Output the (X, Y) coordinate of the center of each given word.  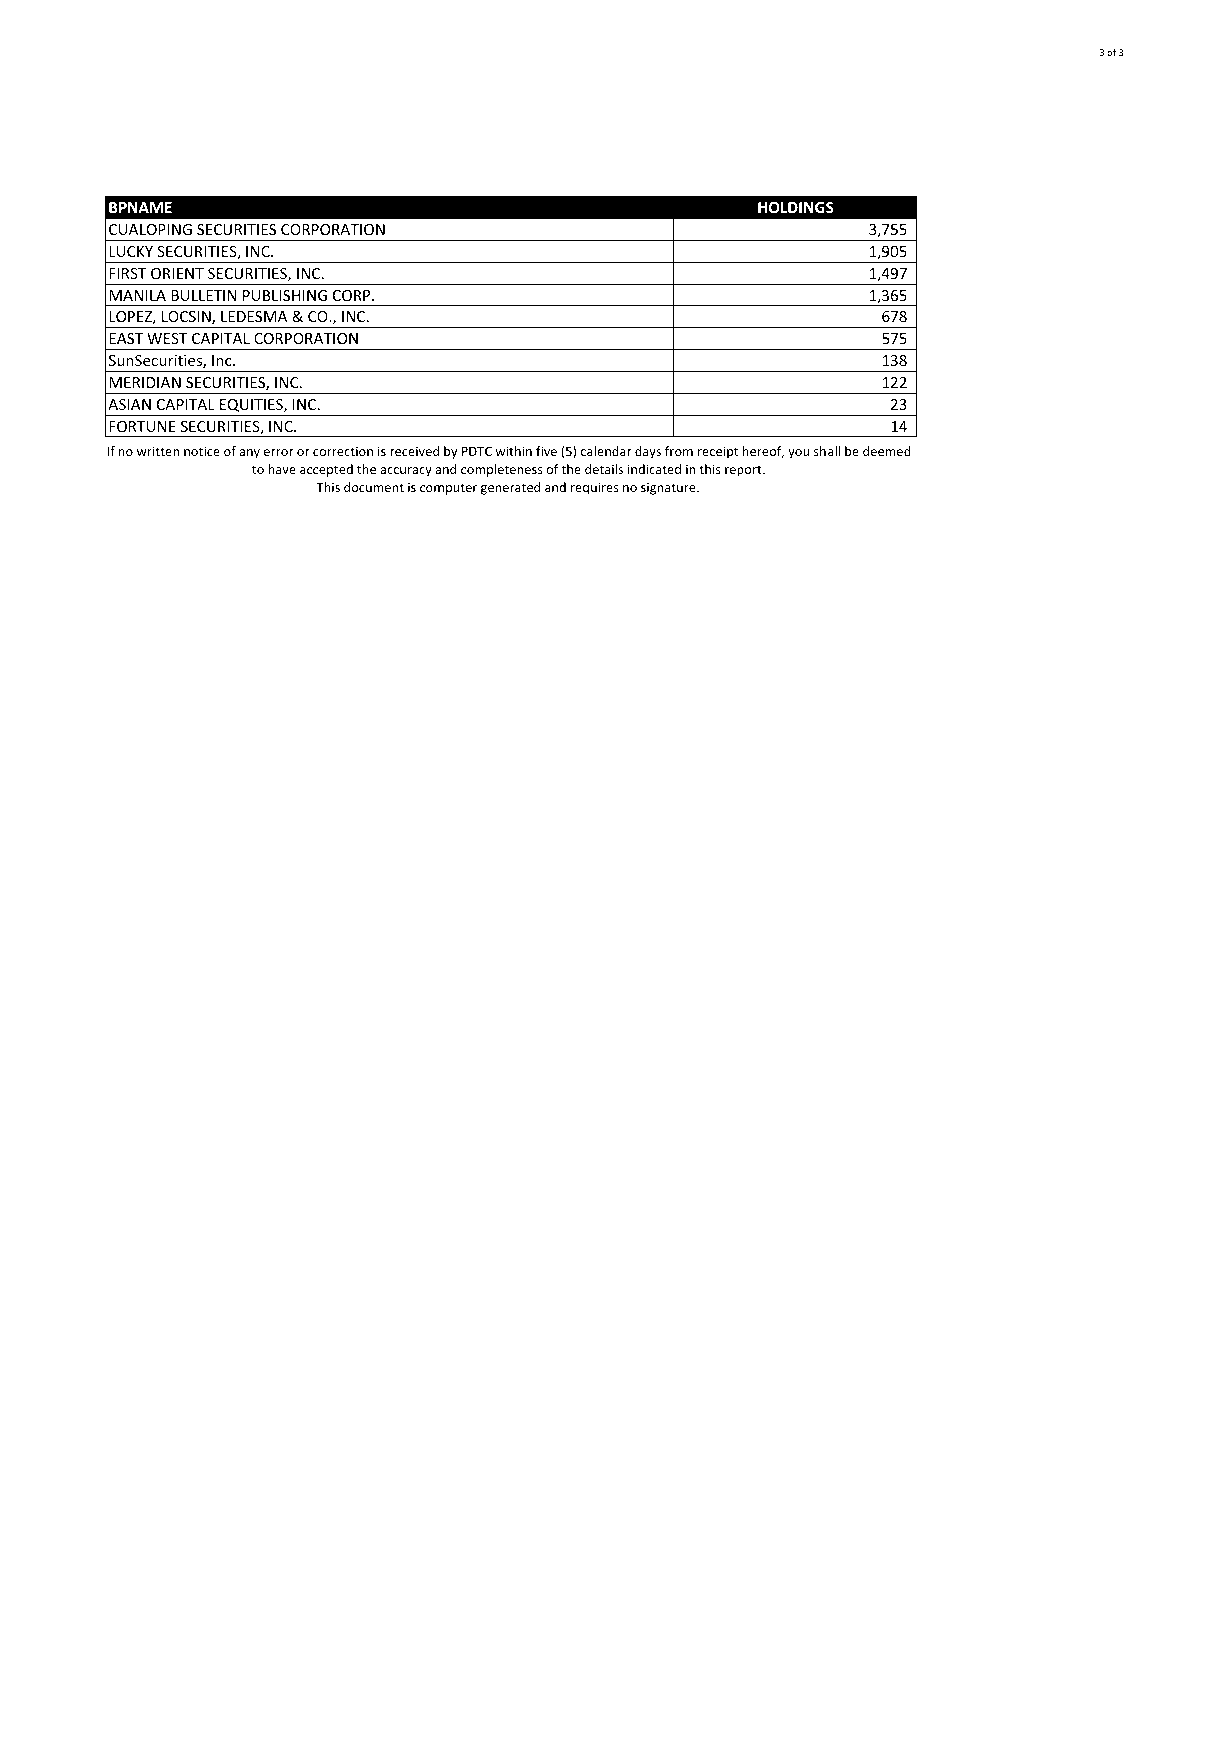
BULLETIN (204, 295)
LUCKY (131, 251)
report (744, 471)
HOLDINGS (795, 207)
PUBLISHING (285, 295)
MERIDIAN (145, 382)
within (513, 451)
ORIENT (177, 273)
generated (510, 488)
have (282, 469)
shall (827, 451)
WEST (167, 338)
